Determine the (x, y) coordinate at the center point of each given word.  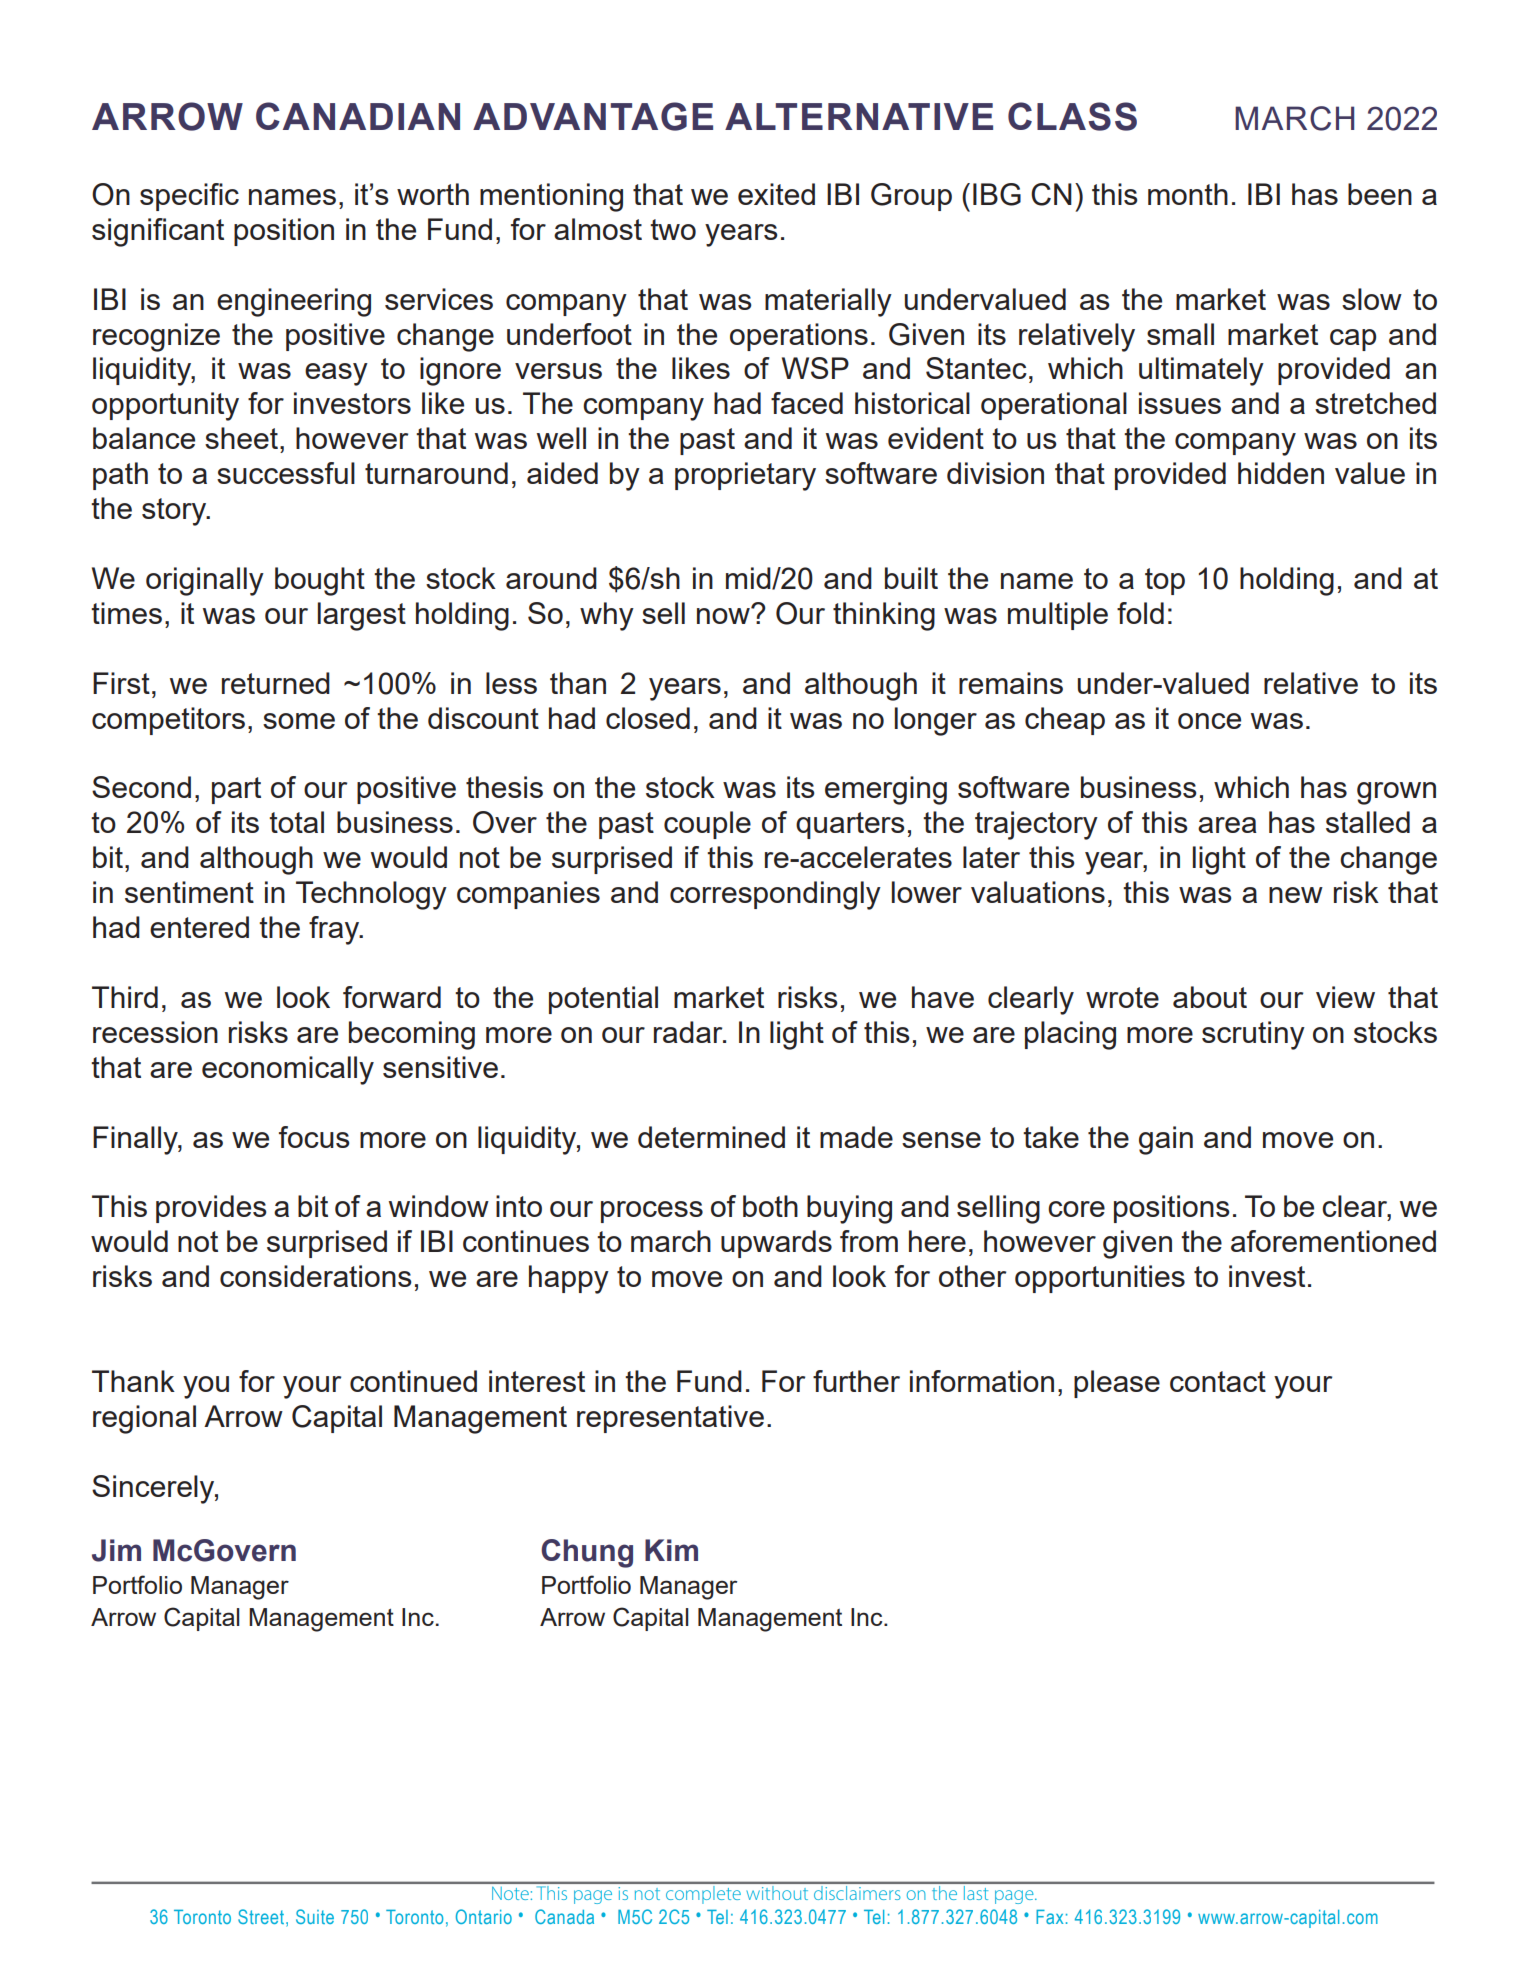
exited (776, 194)
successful (286, 473)
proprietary (745, 476)
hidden (1281, 473)
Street (262, 1918)
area (1227, 825)
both (770, 1206)
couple (707, 825)
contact (1218, 1381)
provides (211, 1209)
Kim (671, 1550)
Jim (116, 1550)
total (296, 822)
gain (1166, 1140)
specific (189, 197)
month (1188, 194)
